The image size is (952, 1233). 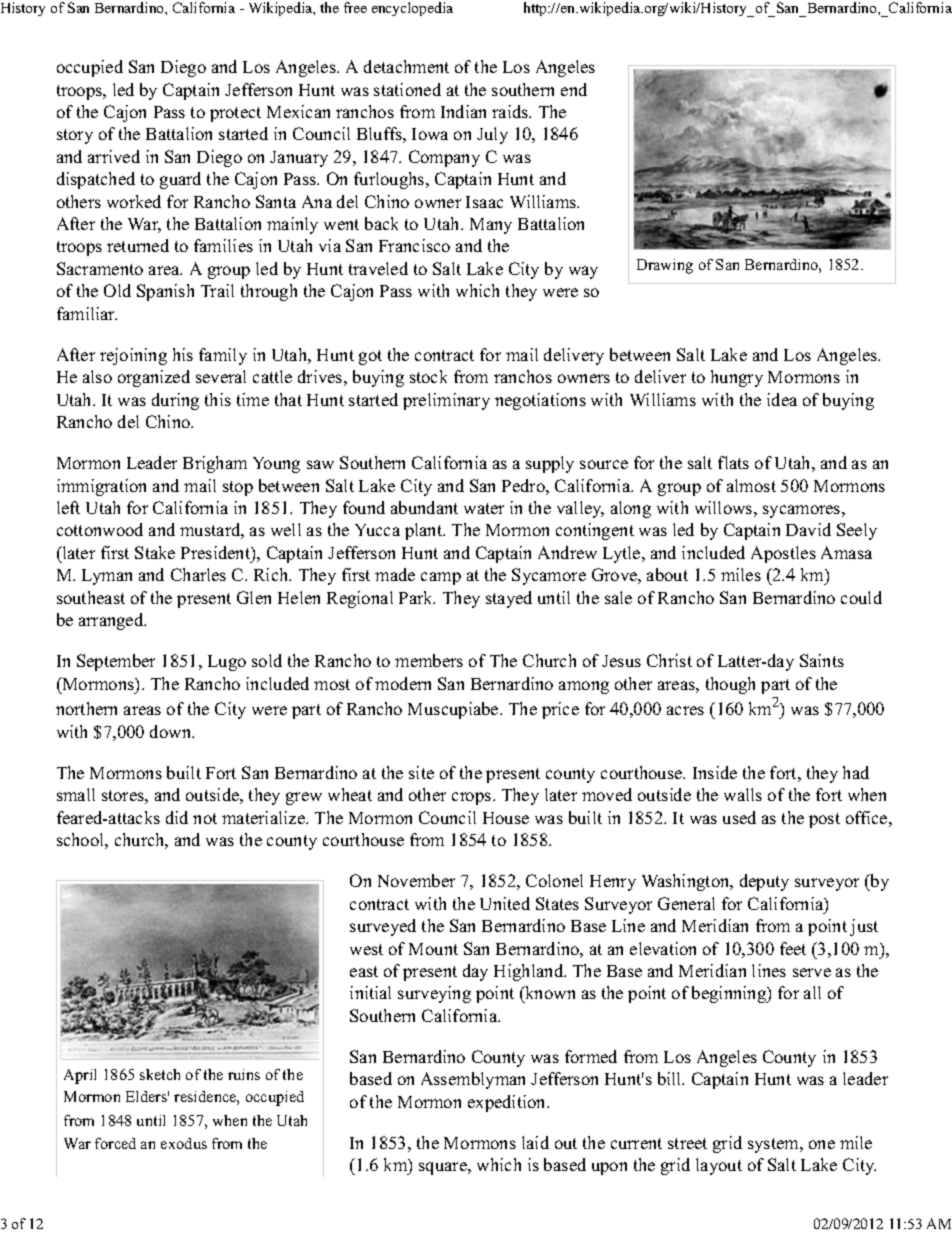 What do you see at coordinates (406, 66) in the document?
I see `detachment` at bounding box center [406, 66].
